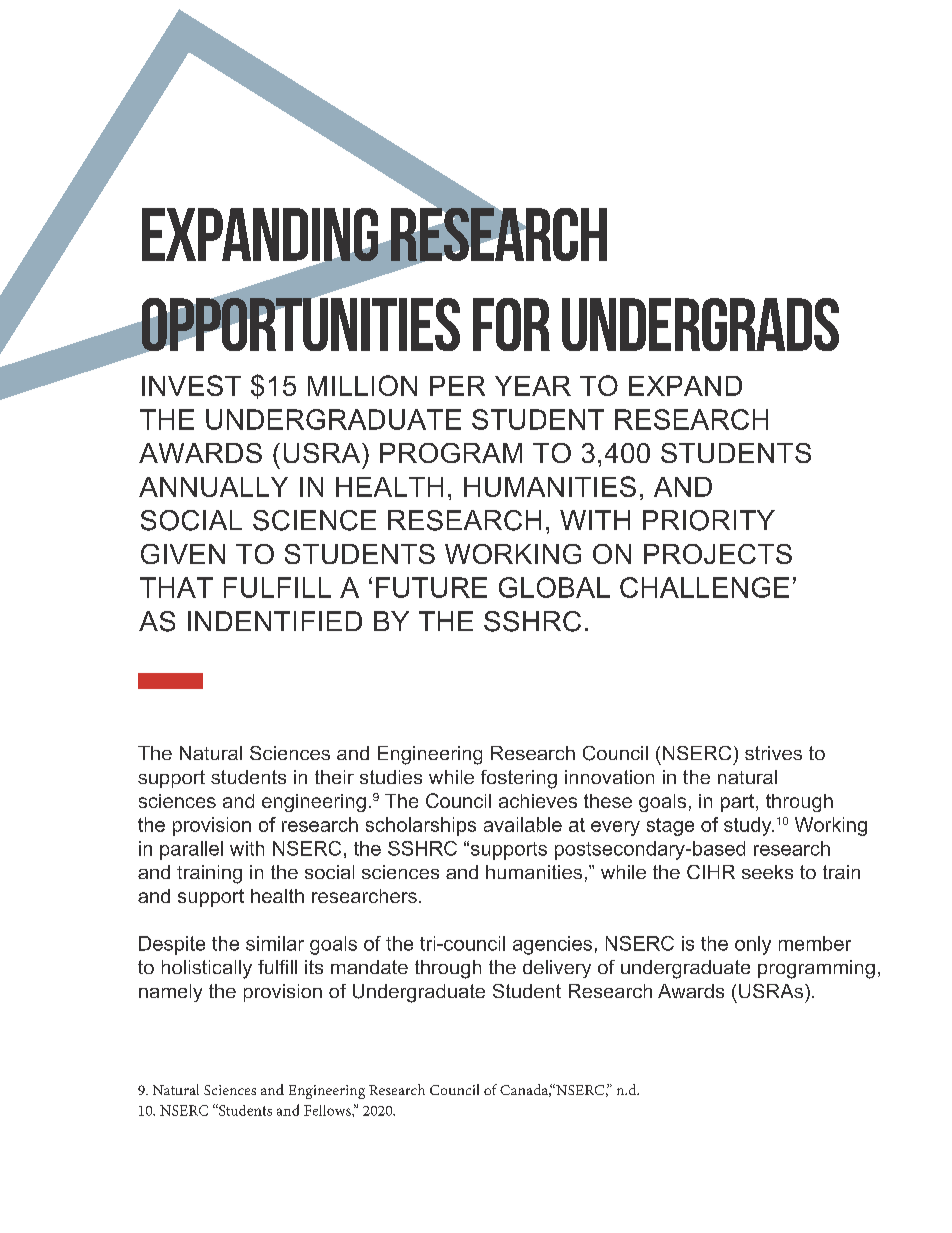  Describe the element at coordinates (176, 587) in the document. I see `THAT` at that location.
